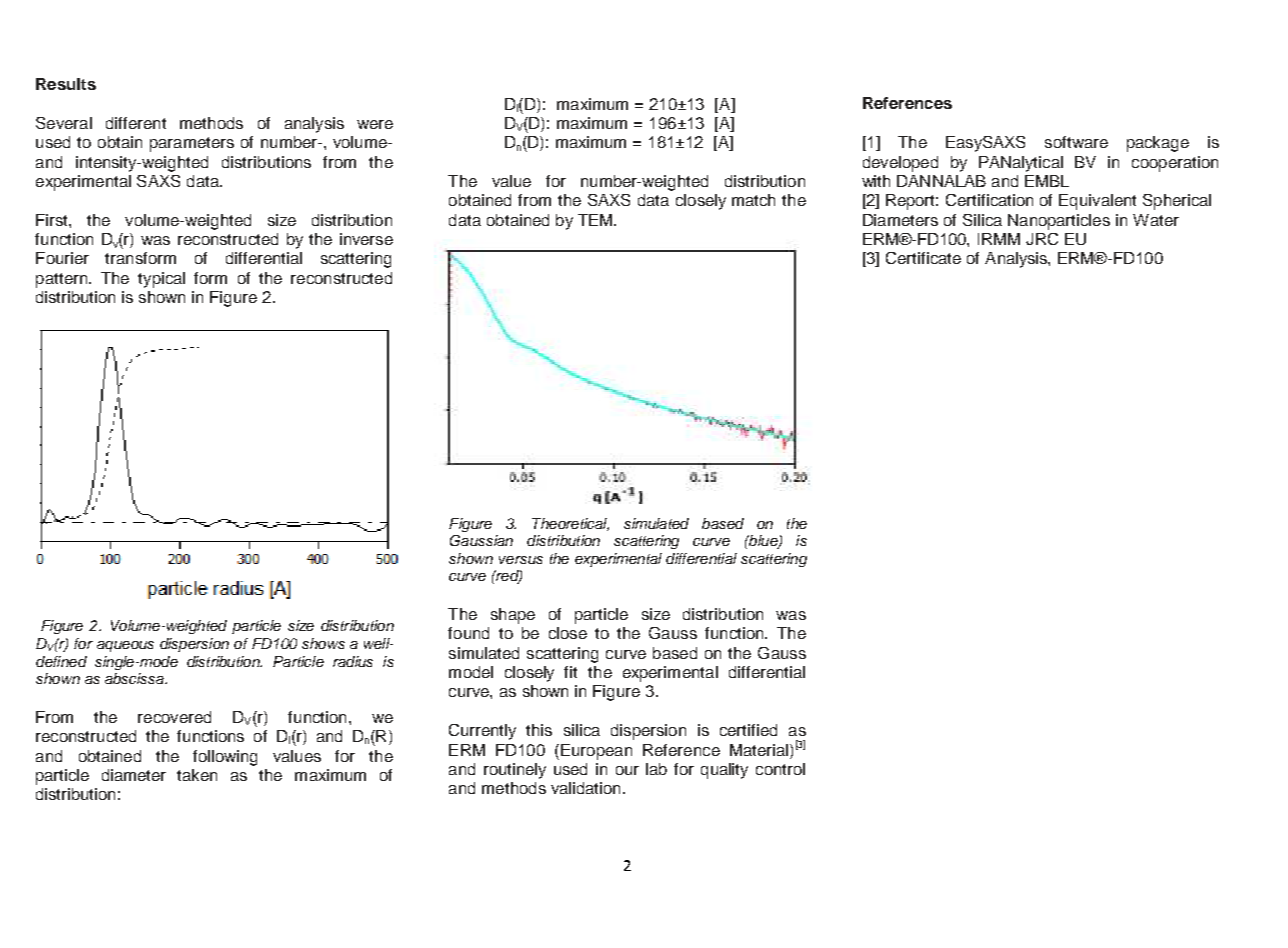 The image size is (1288, 948). What do you see at coordinates (596, 220) in the document?
I see `TEM` at bounding box center [596, 220].
